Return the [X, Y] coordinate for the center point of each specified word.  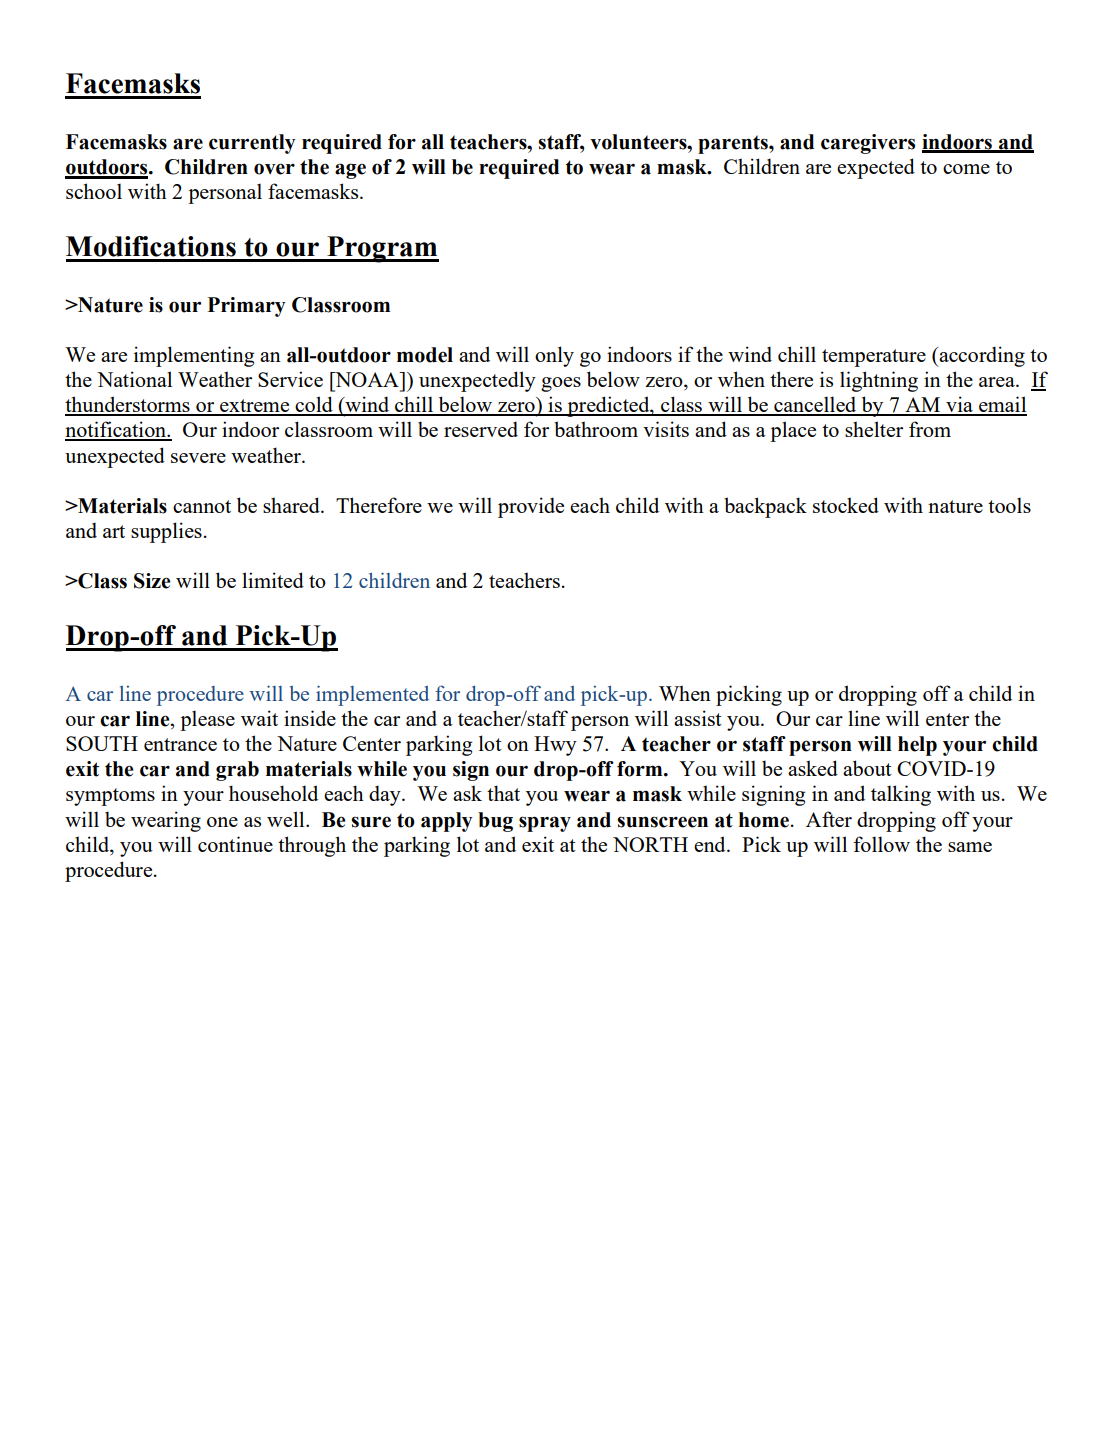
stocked [846, 505]
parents [734, 144]
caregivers [868, 144]
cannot [202, 506]
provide [531, 507]
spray [545, 824]
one [222, 822]
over [274, 169]
